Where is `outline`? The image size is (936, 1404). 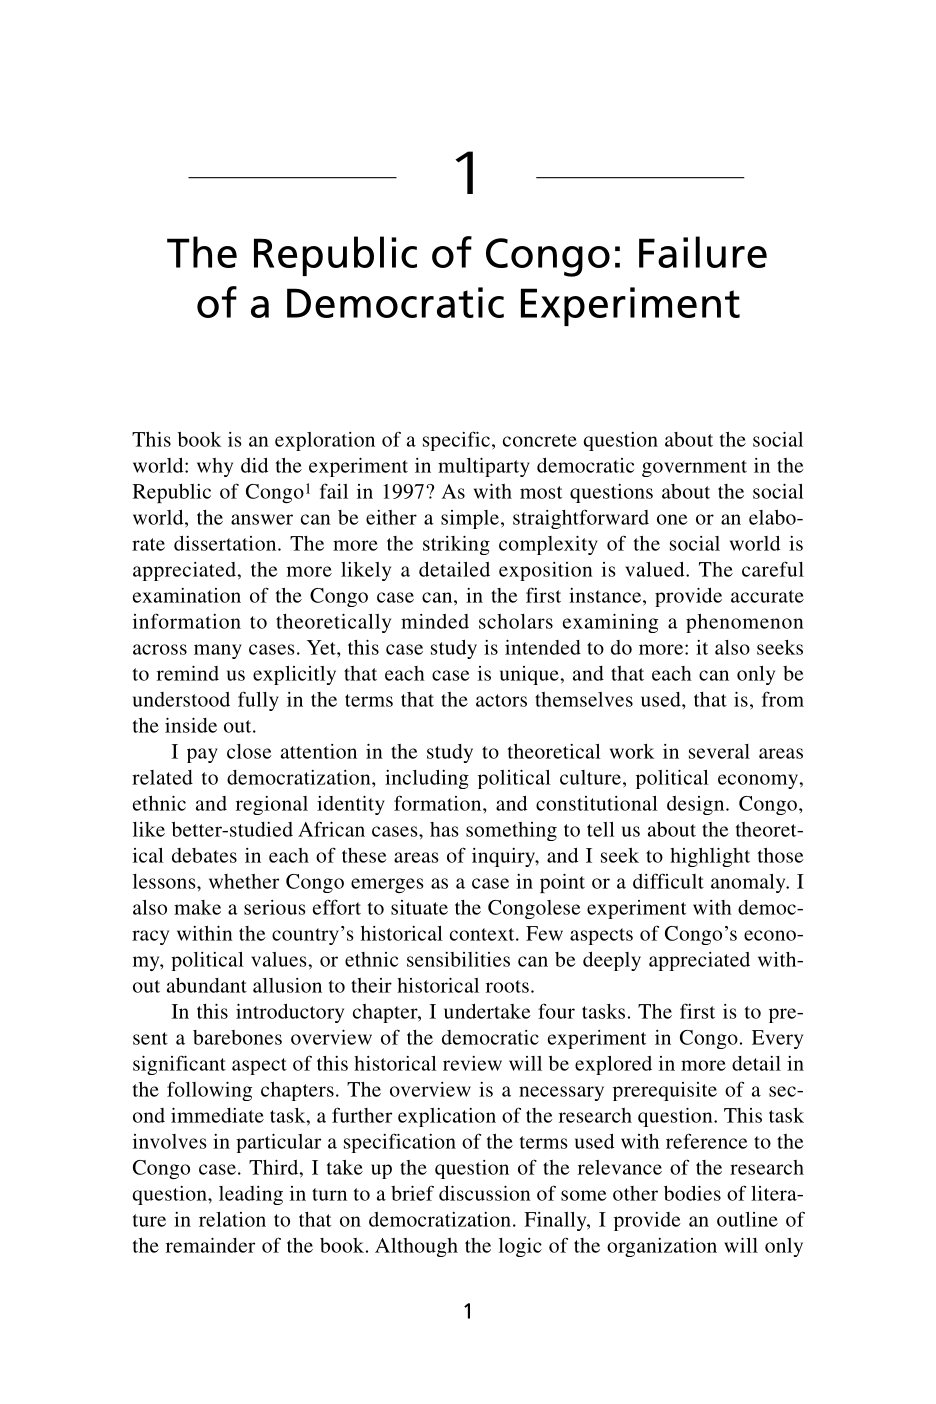 outline is located at coordinates (747, 1219).
